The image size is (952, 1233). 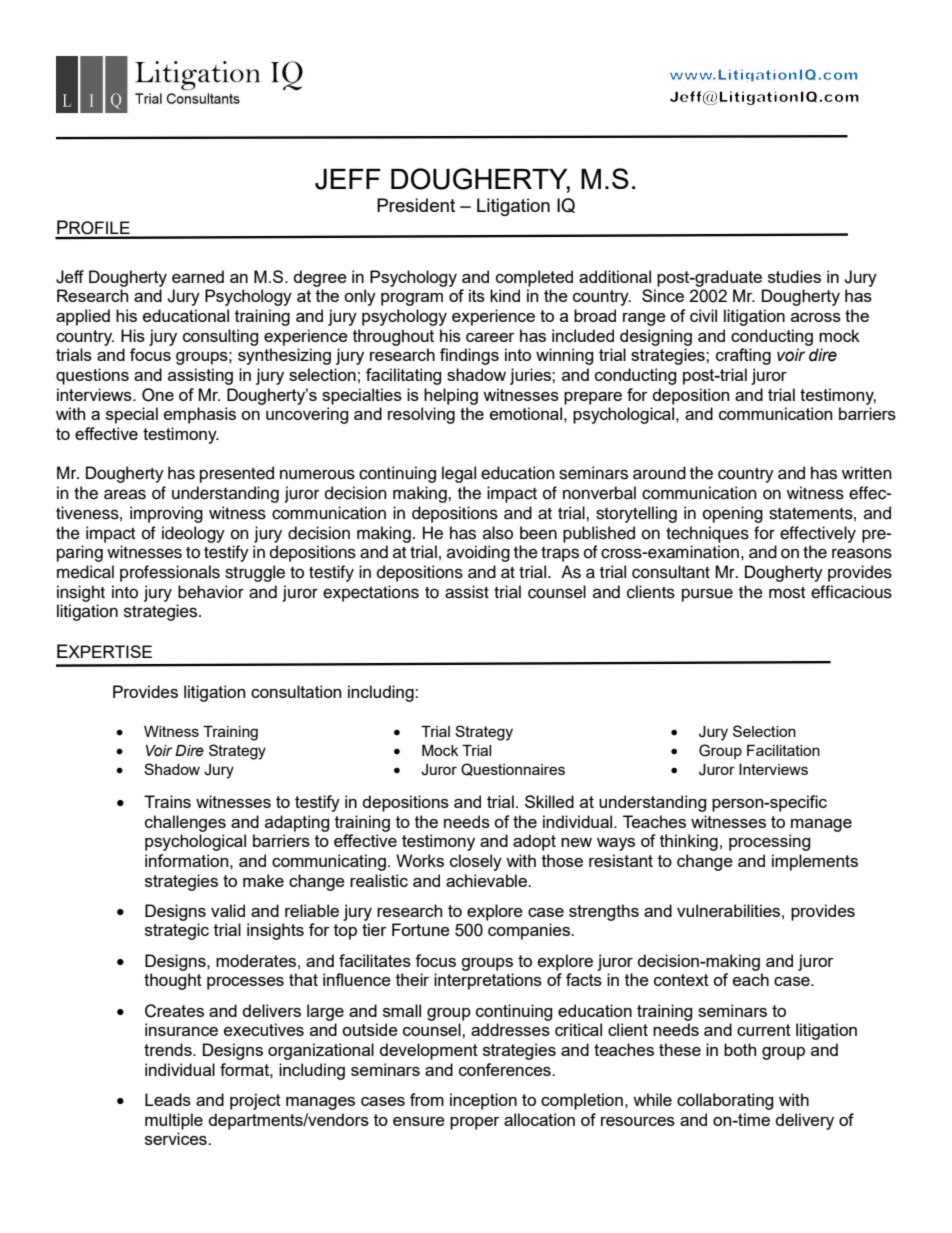 What do you see at coordinates (198, 276) in the image?
I see `earned` at bounding box center [198, 276].
